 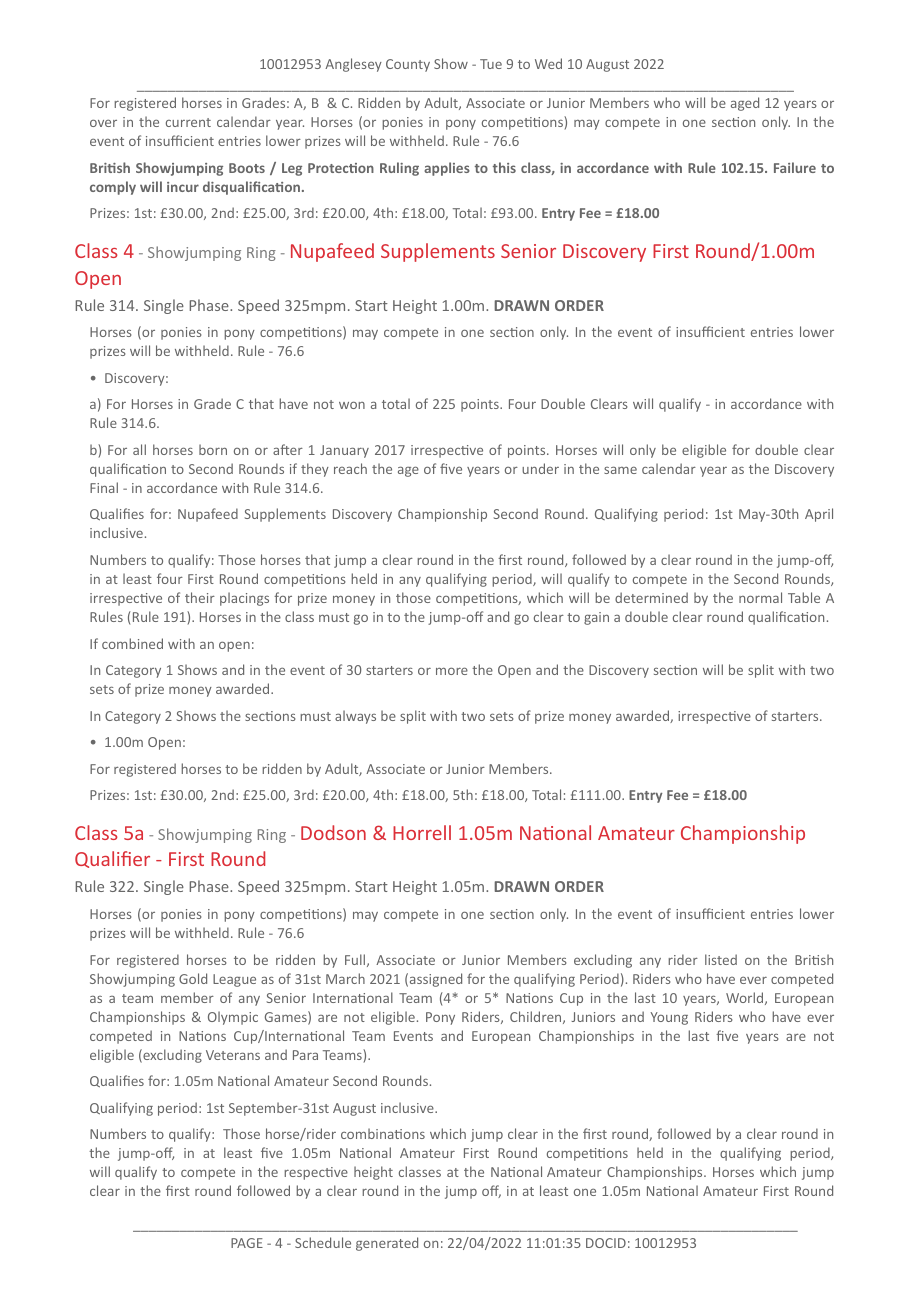 What do you see at coordinates (188, 122) in the page?
I see `current` at bounding box center [188, 122].
